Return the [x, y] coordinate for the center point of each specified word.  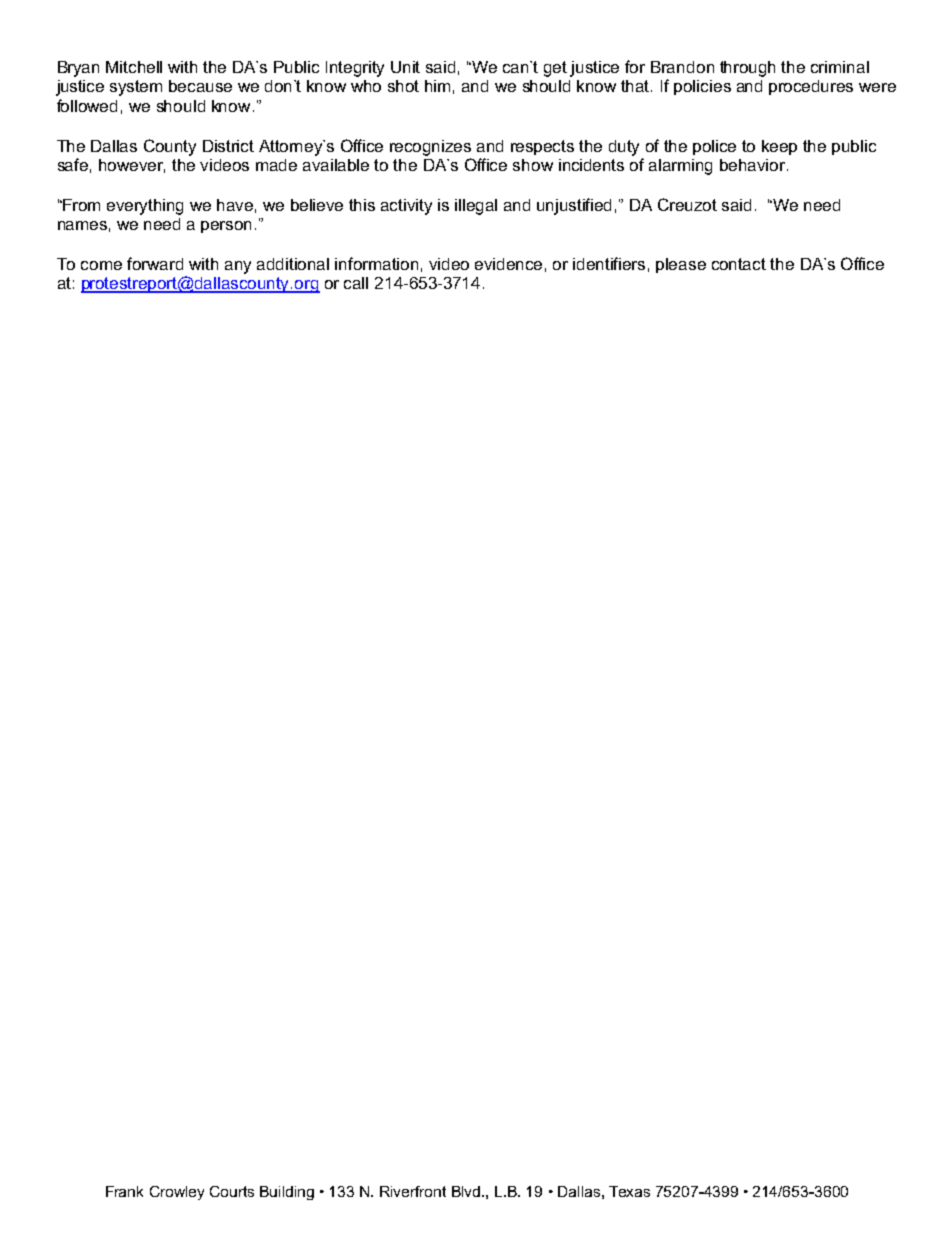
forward [155, 263]
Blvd [466, 1191]
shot [403, 86]
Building [287, 1193]
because [200, 86]
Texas [629, 1191]
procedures [811, 87]
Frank [124, 1191]
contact [739, 264]
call [356, 283]
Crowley [177, 1193]
